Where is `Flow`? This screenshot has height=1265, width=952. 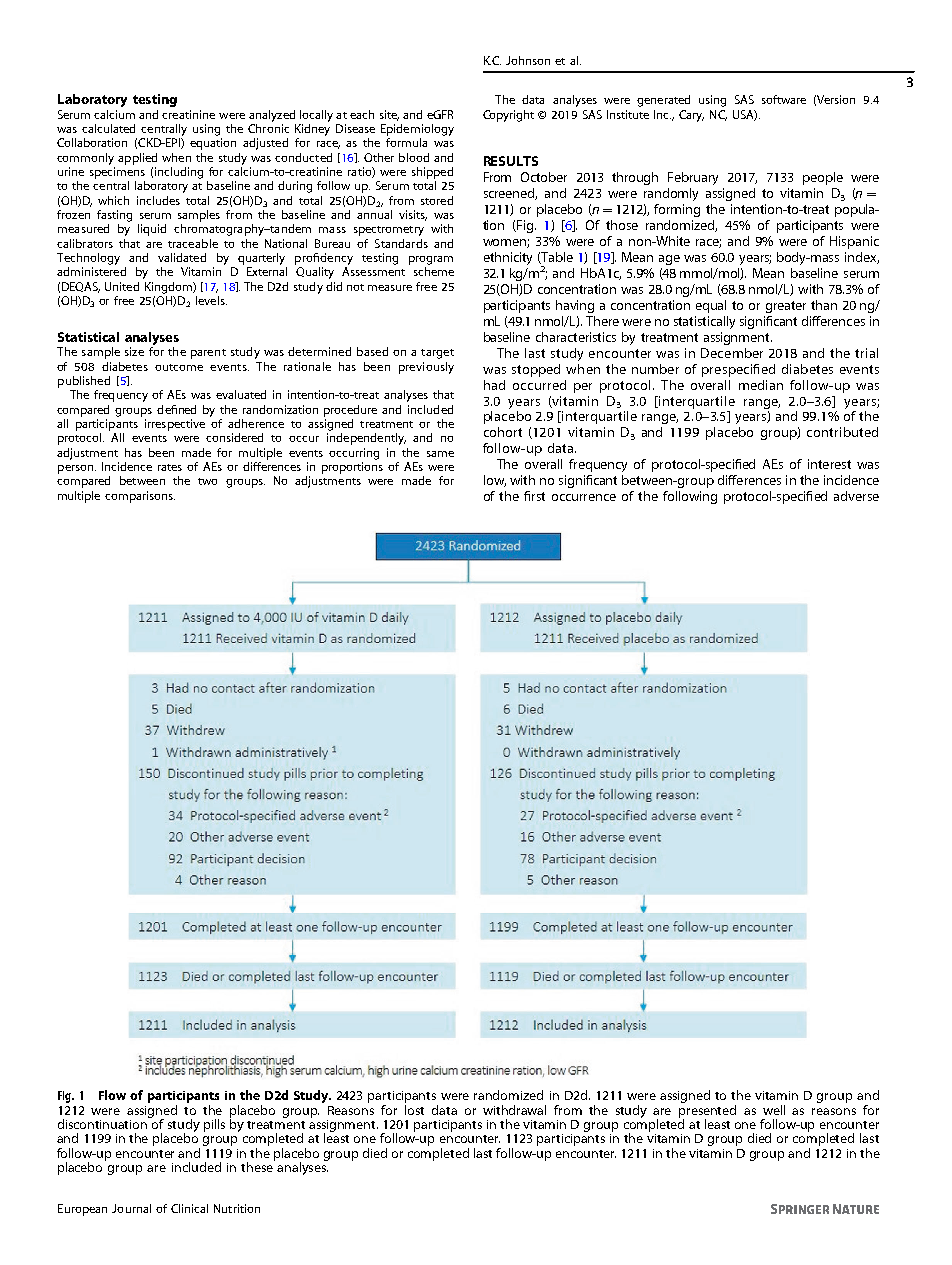 Flow is located at coordinates (112, 1095).
